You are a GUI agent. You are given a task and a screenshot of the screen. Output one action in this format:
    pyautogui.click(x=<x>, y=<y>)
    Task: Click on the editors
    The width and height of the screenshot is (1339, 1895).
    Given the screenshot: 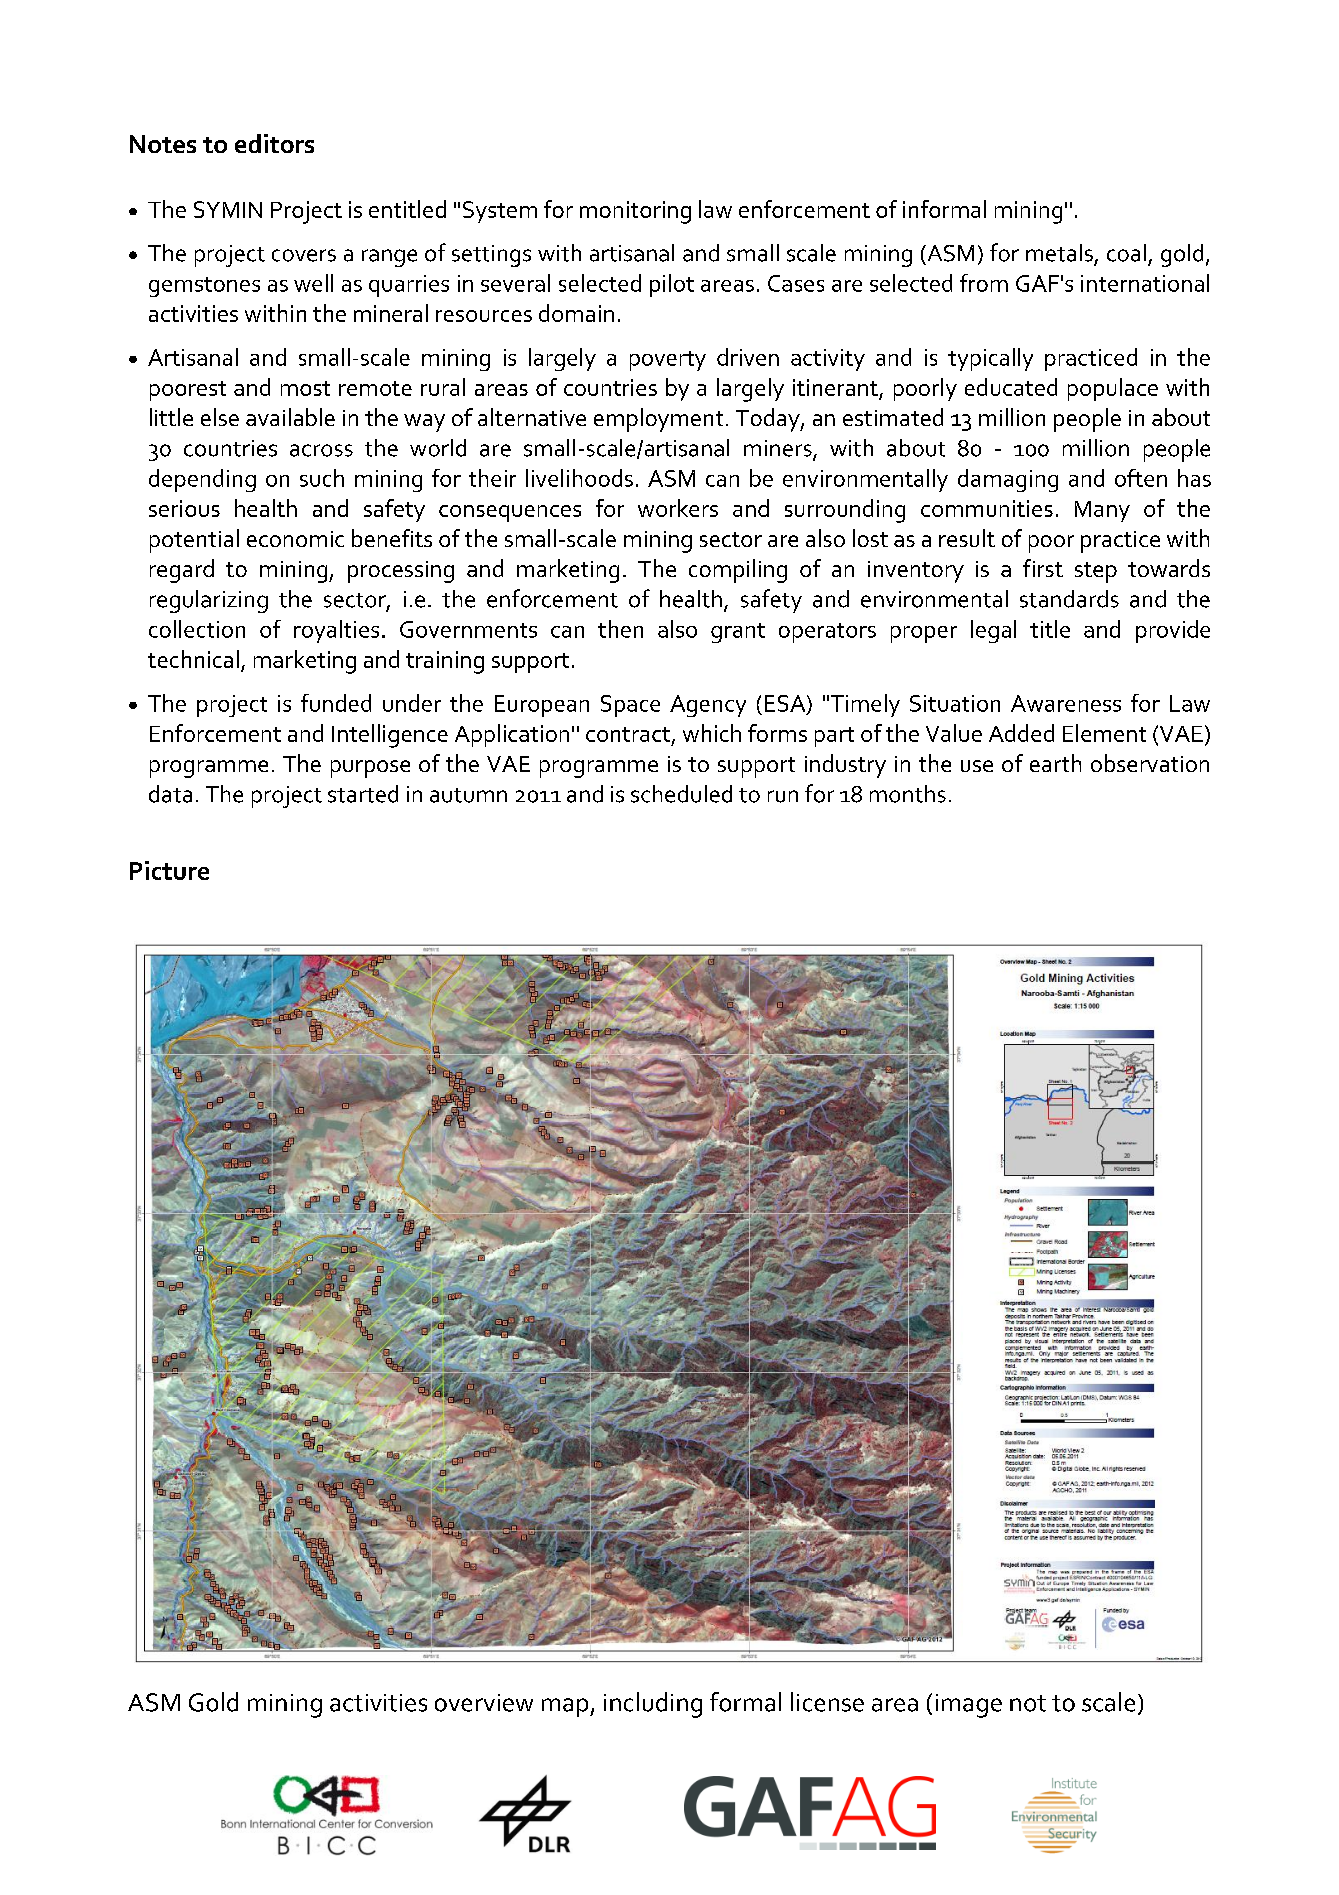 What is the action you would take?
    pyautogui.click(x=274, y=143)
